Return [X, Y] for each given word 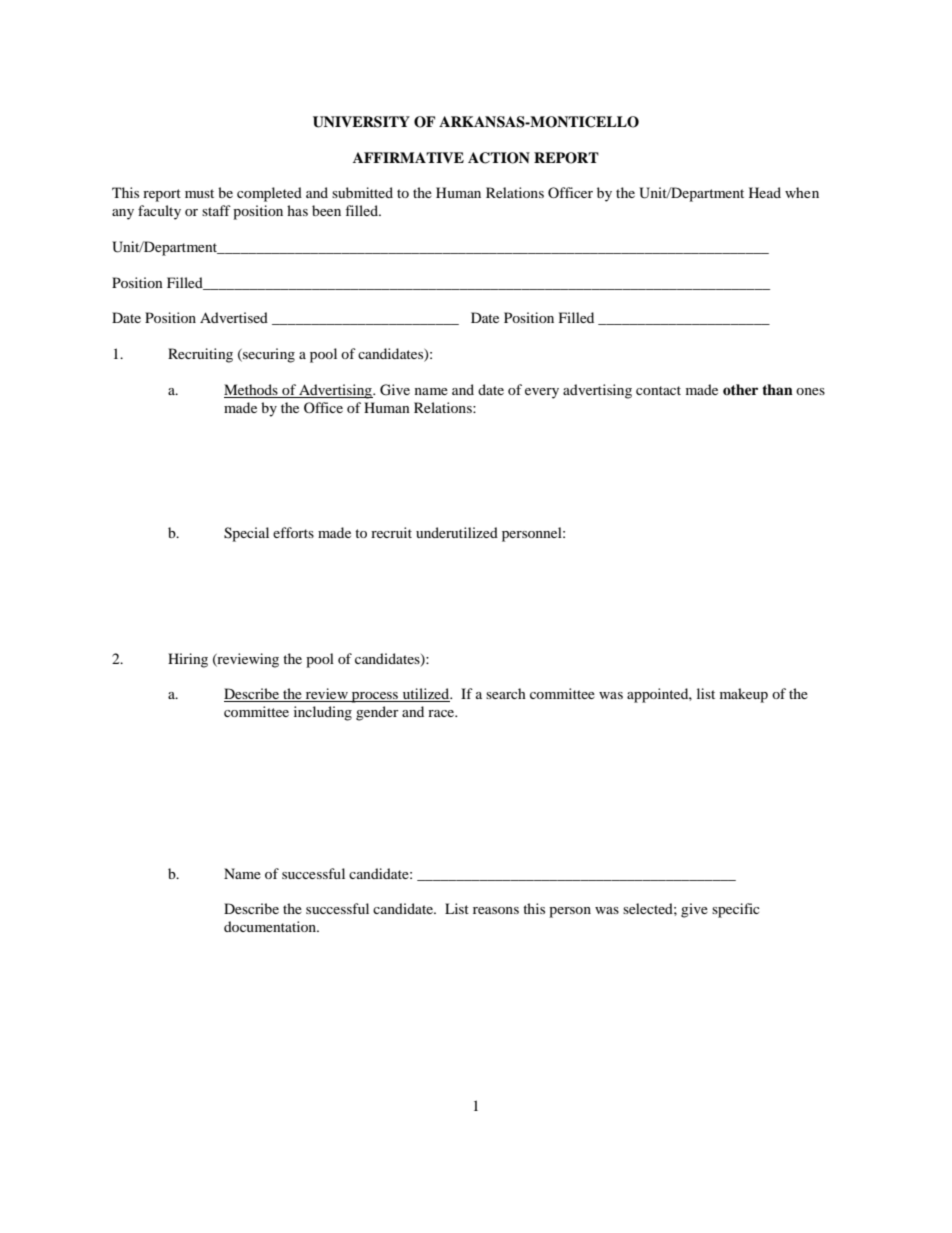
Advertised [234, 317]
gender [377, 713]
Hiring [188, 660]
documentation [271, 926]
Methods [252, 391]
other [740, 389]
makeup [744, 695]
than [777, 389]
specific [736, 910]
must [199, 193]
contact [658, 390]
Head [765, 192]
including [323, 713]
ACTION [499, 158]
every [542, 393]
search [506, 693]
